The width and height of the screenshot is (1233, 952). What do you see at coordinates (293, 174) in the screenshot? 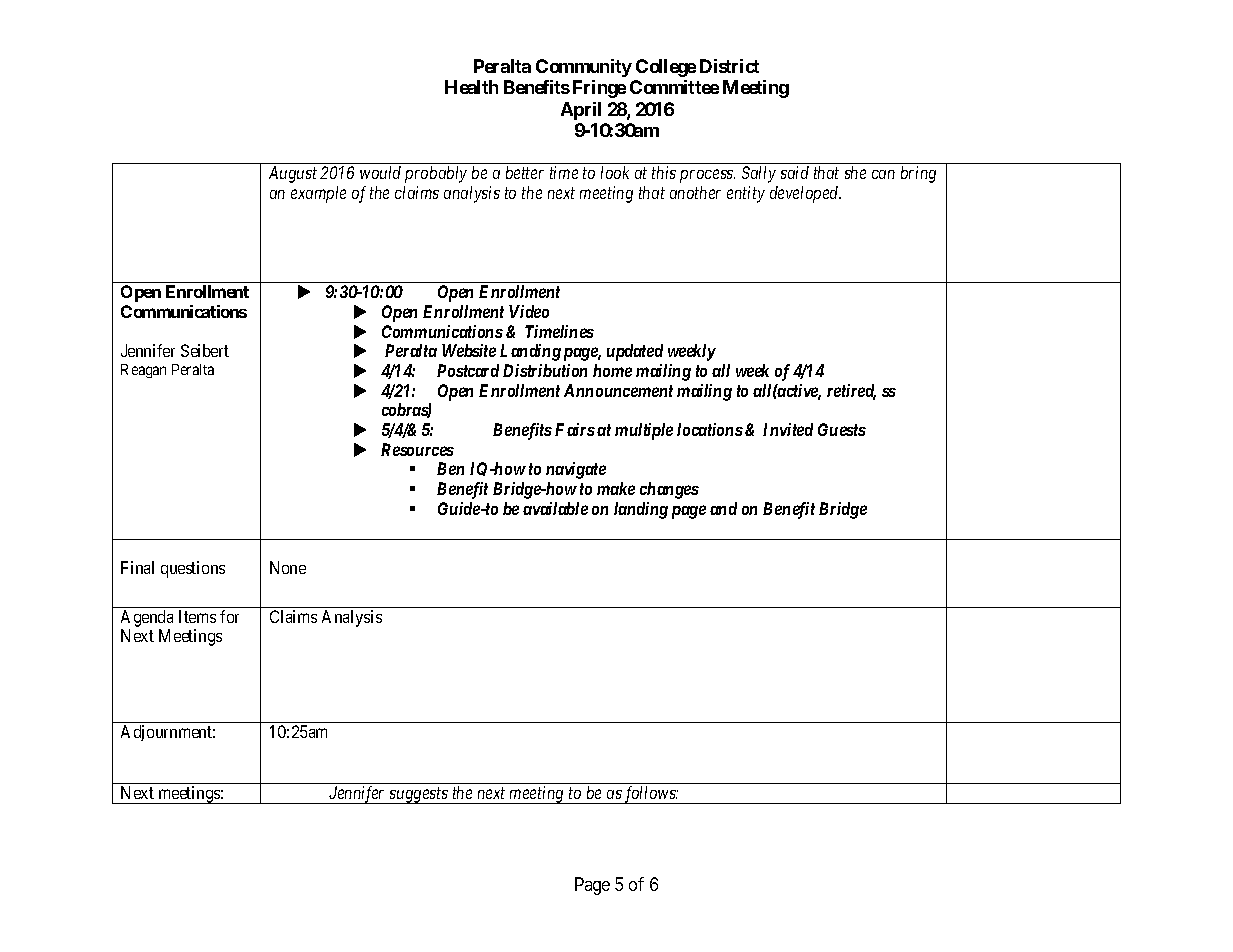
I see `August` at bounding box center [293, 174].
